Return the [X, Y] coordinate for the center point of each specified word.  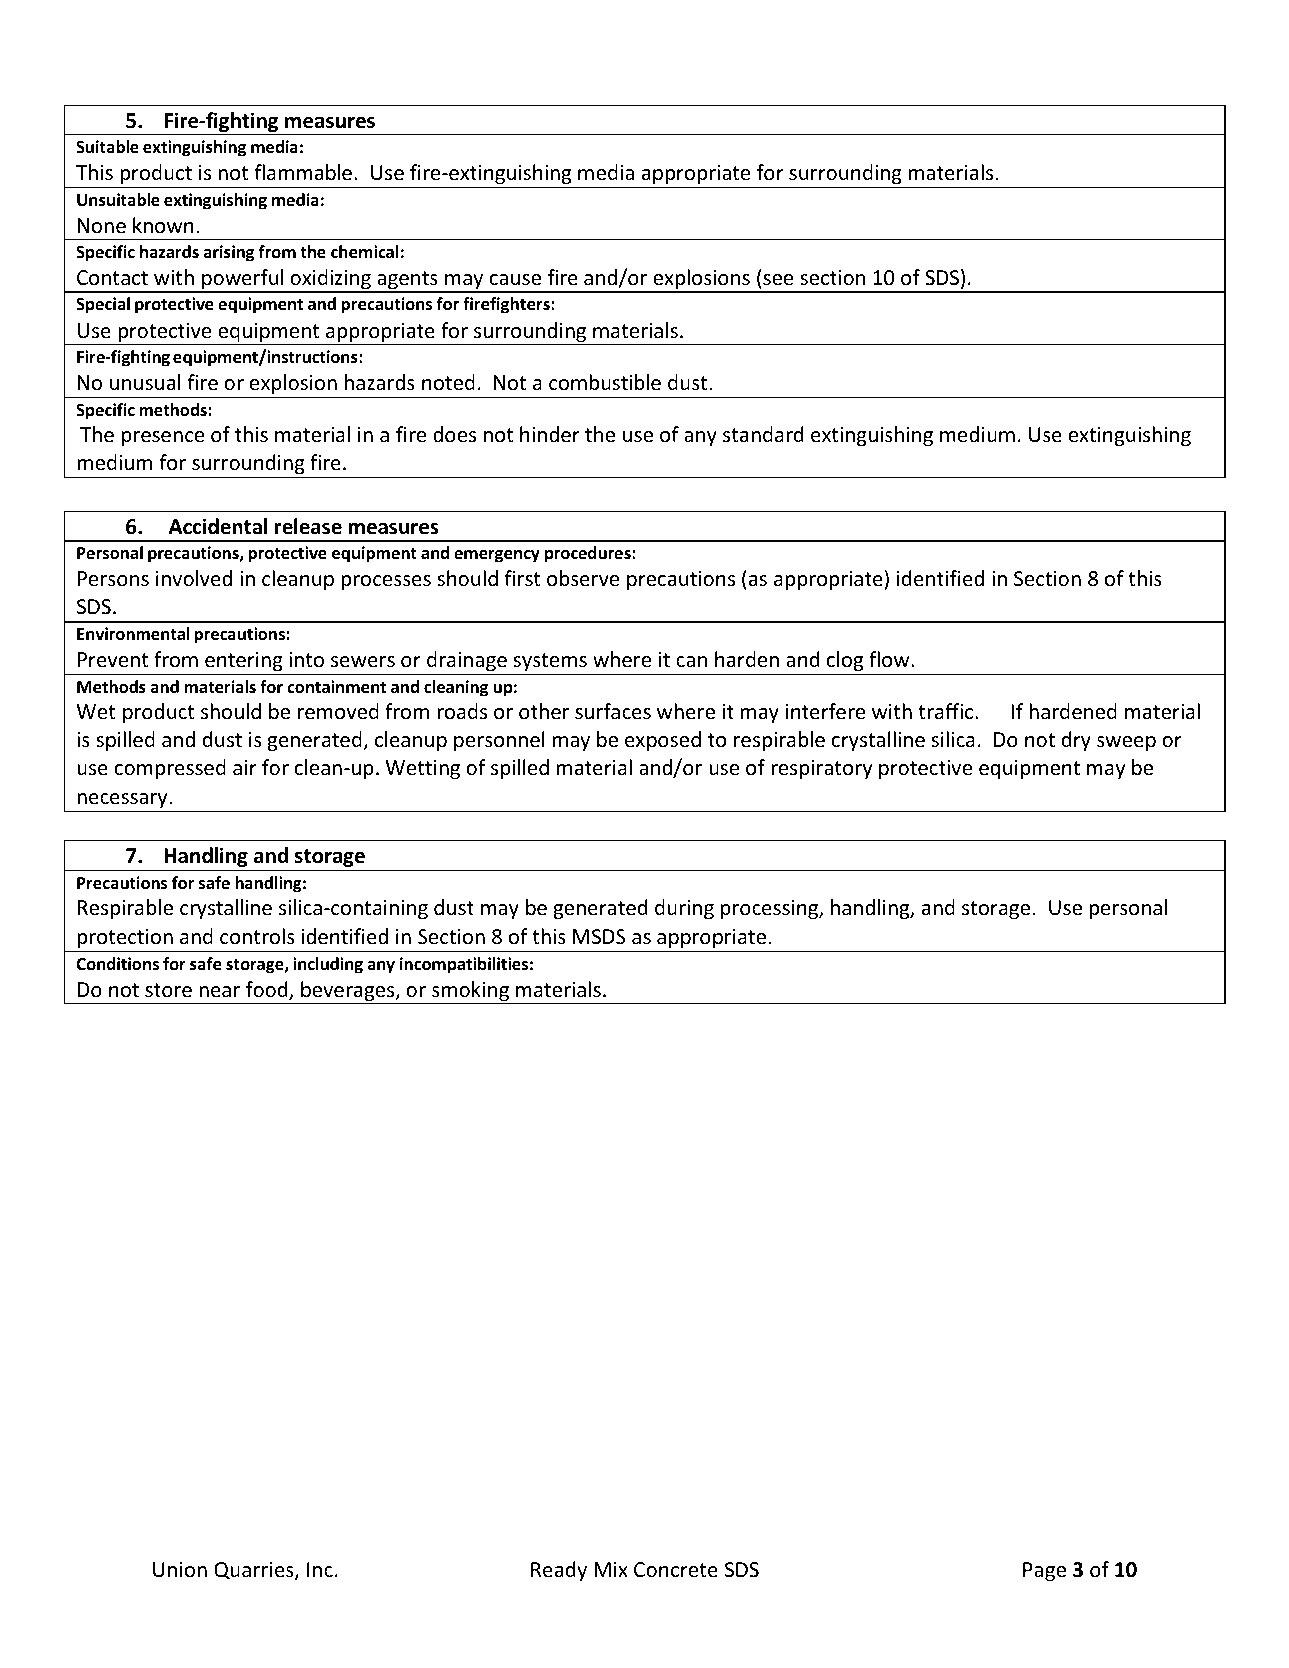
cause [515, 280]
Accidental [218, 526]
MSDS [599, 937]
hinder [550, 434]
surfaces [613, 711]
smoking [471, 992]
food [268, 990]
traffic [947, 711]
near [219, 991]
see [778, 280]
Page [1044, 1571]
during [684, 909]
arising [229, 253]
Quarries [255, 1571]
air [245, 767]
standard [763, 434]
